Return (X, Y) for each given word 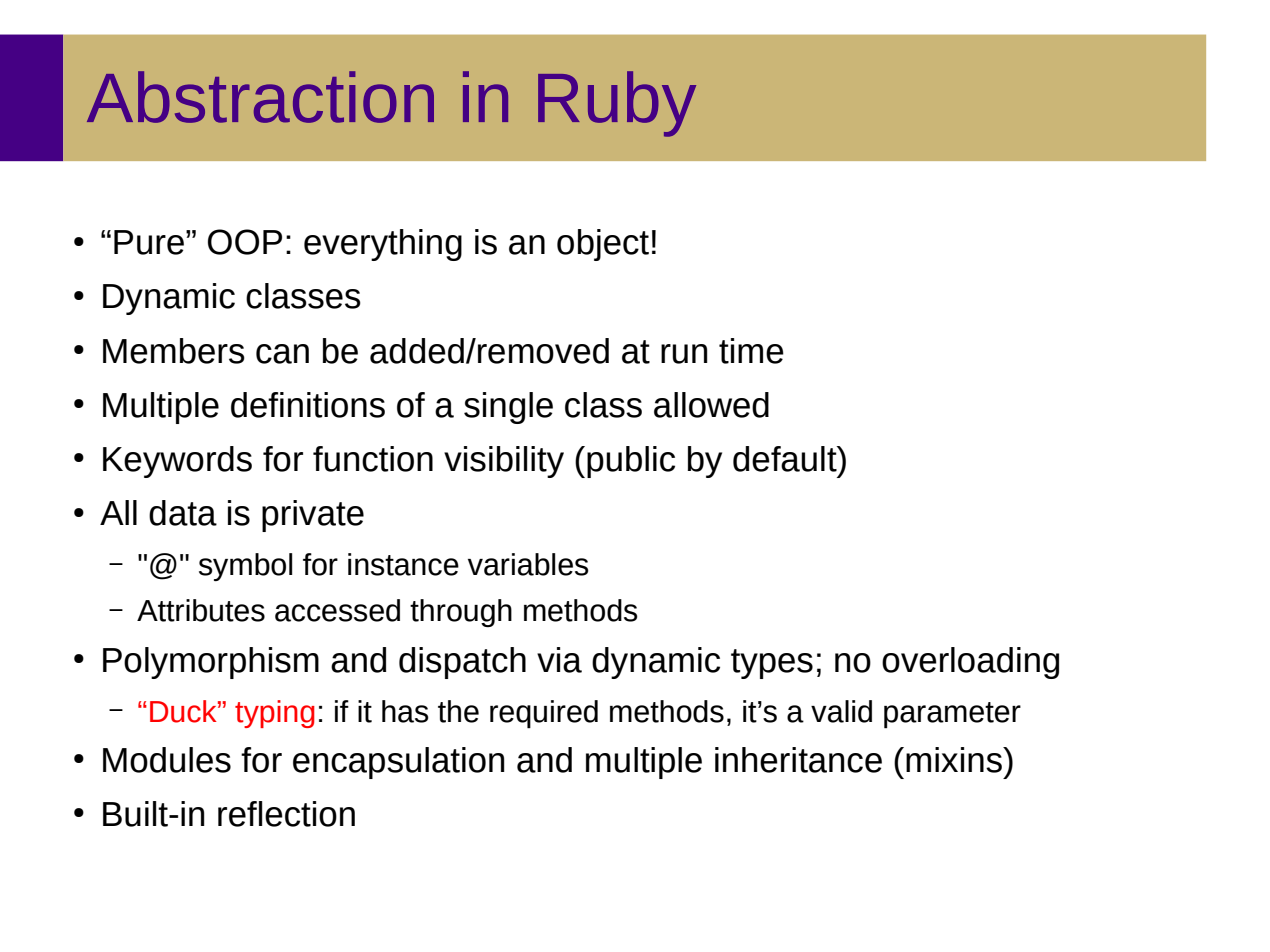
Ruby (617, 104)
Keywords (177, 462)
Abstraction (260, 97)
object (603, 245)
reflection (286, 814)
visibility (504, 462)
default (786, 459)
